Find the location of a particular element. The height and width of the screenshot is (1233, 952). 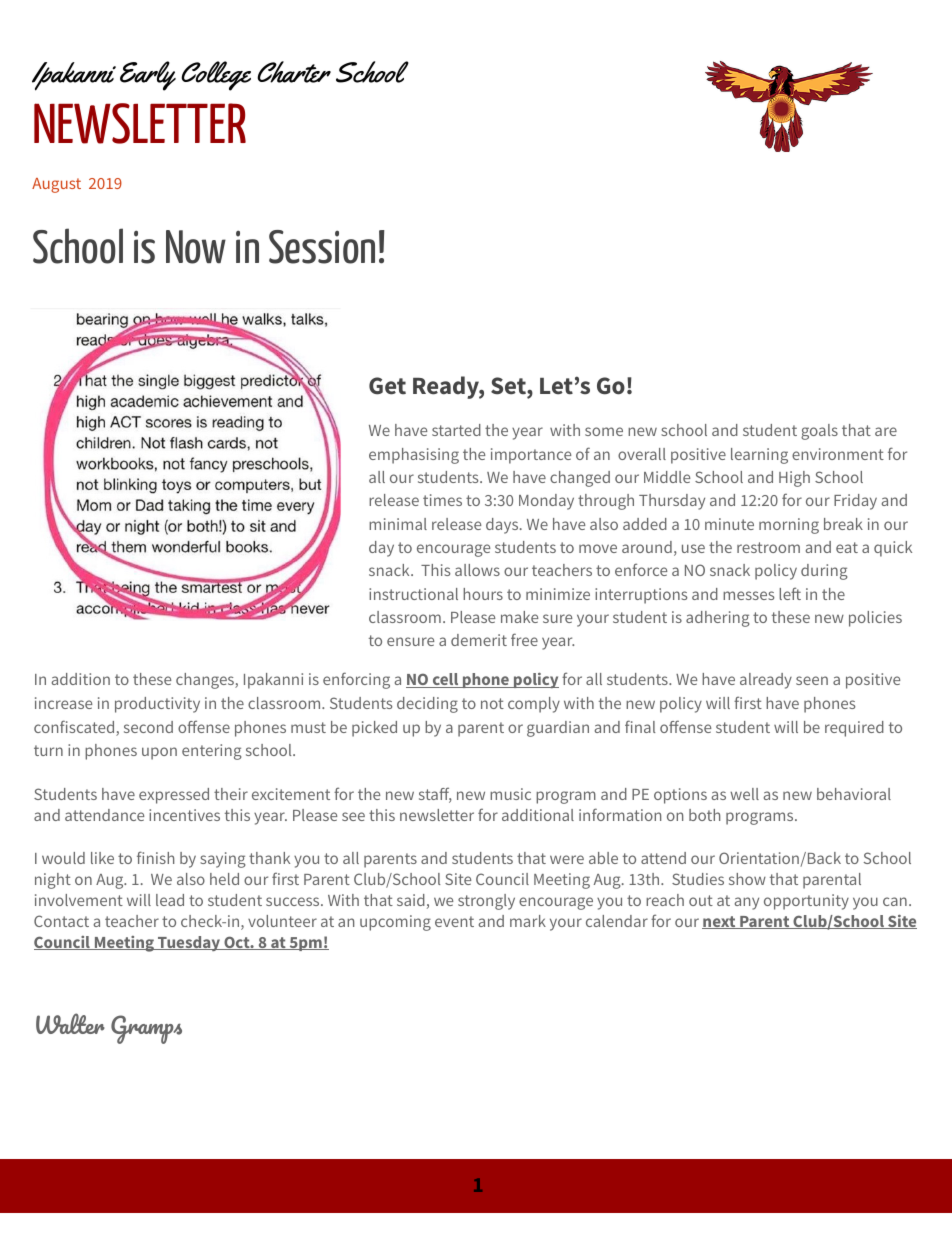

productivity is located at coordinates (157, 705).
